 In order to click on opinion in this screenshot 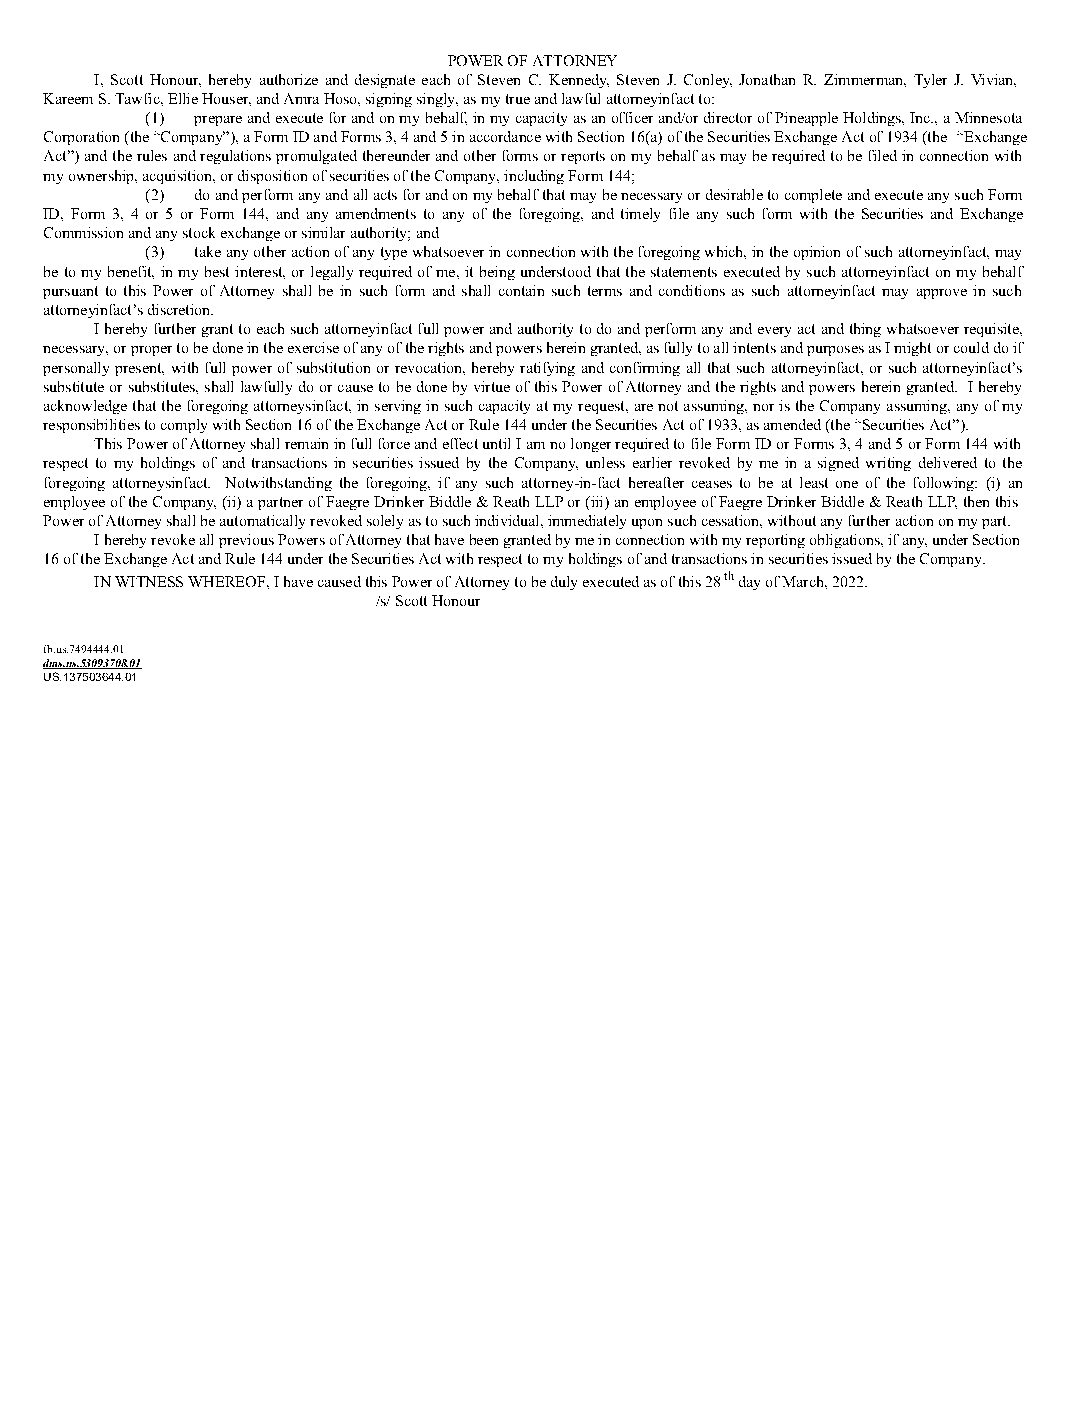, I will do `click(817, 253)`.
